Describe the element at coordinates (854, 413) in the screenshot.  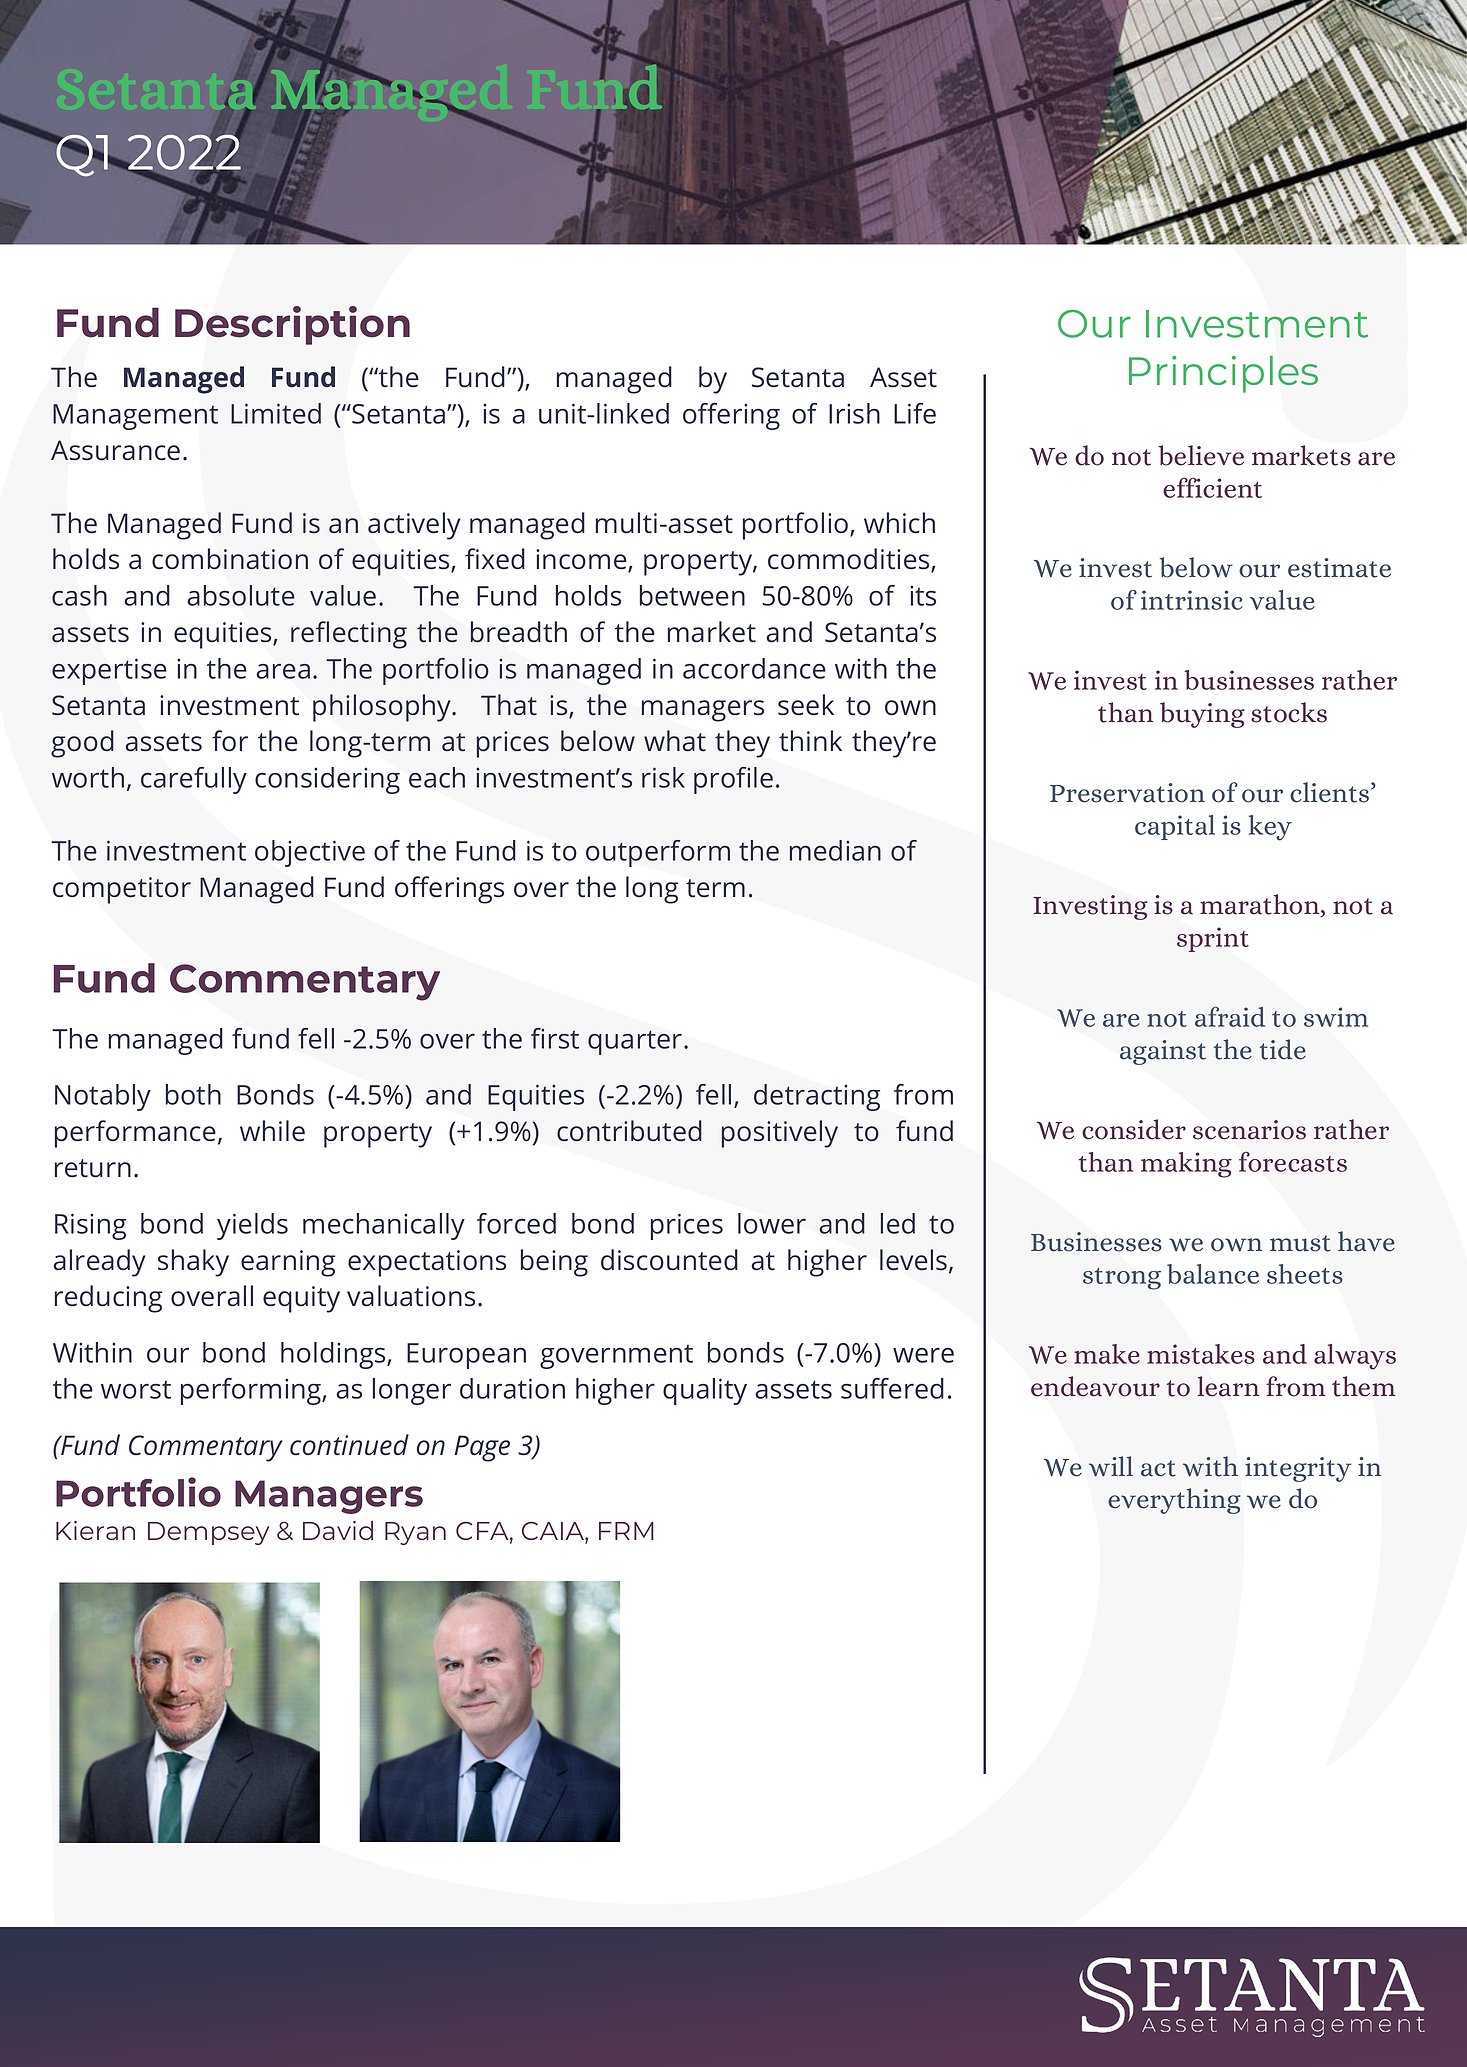
I see `Irish` at that location.
